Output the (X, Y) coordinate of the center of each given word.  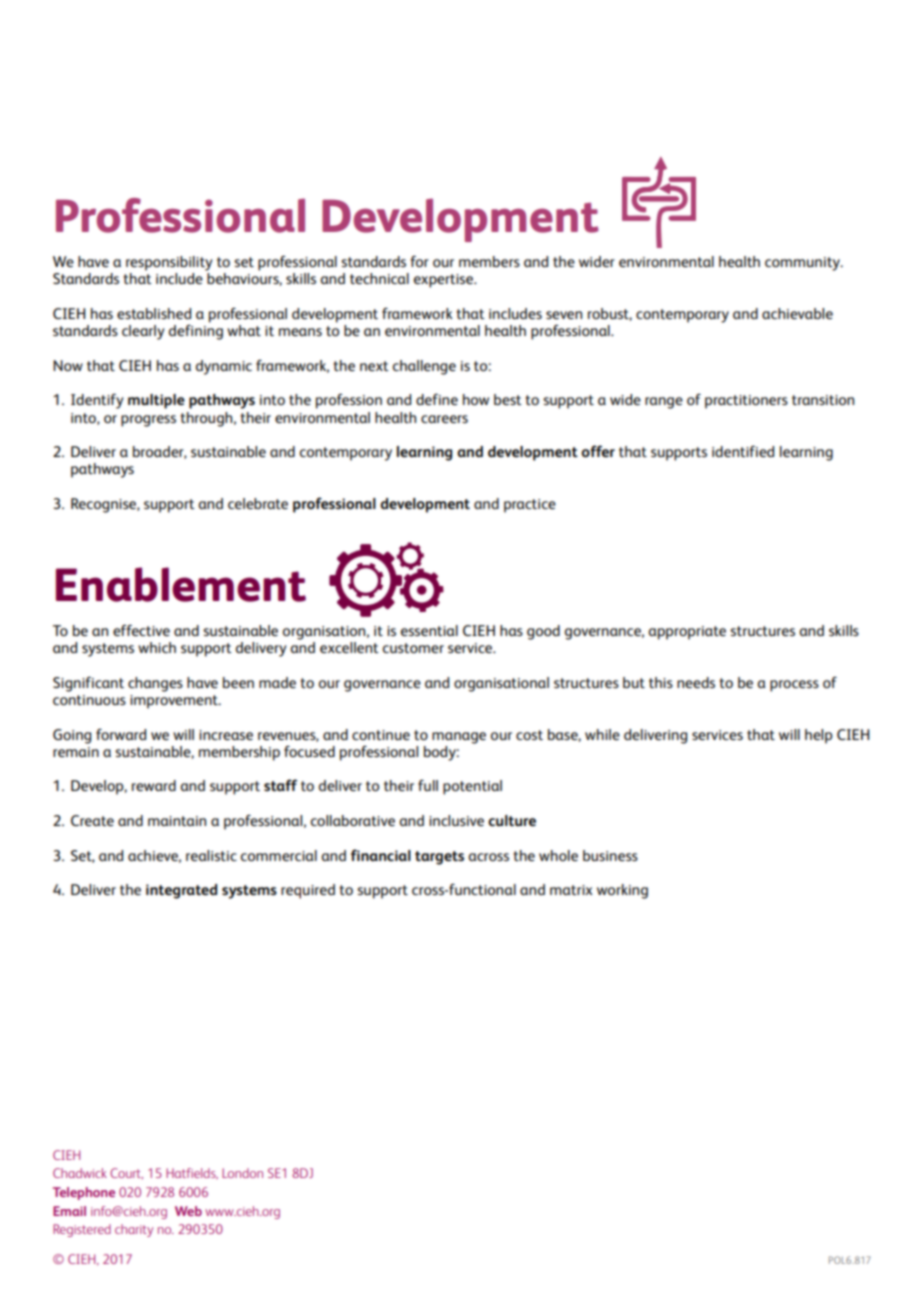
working (622, 891)
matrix (571, 890)
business (610, 855)
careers (444, 419)
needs (696, 682)
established (154, 313)
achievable (797, 313)
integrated (181, 891)
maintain (177, 821)
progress (148, 421)
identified (743, 451)
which (157, 647)
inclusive (456, 820)
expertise (444, 281)
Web (188, 1211)
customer (413, 648)
